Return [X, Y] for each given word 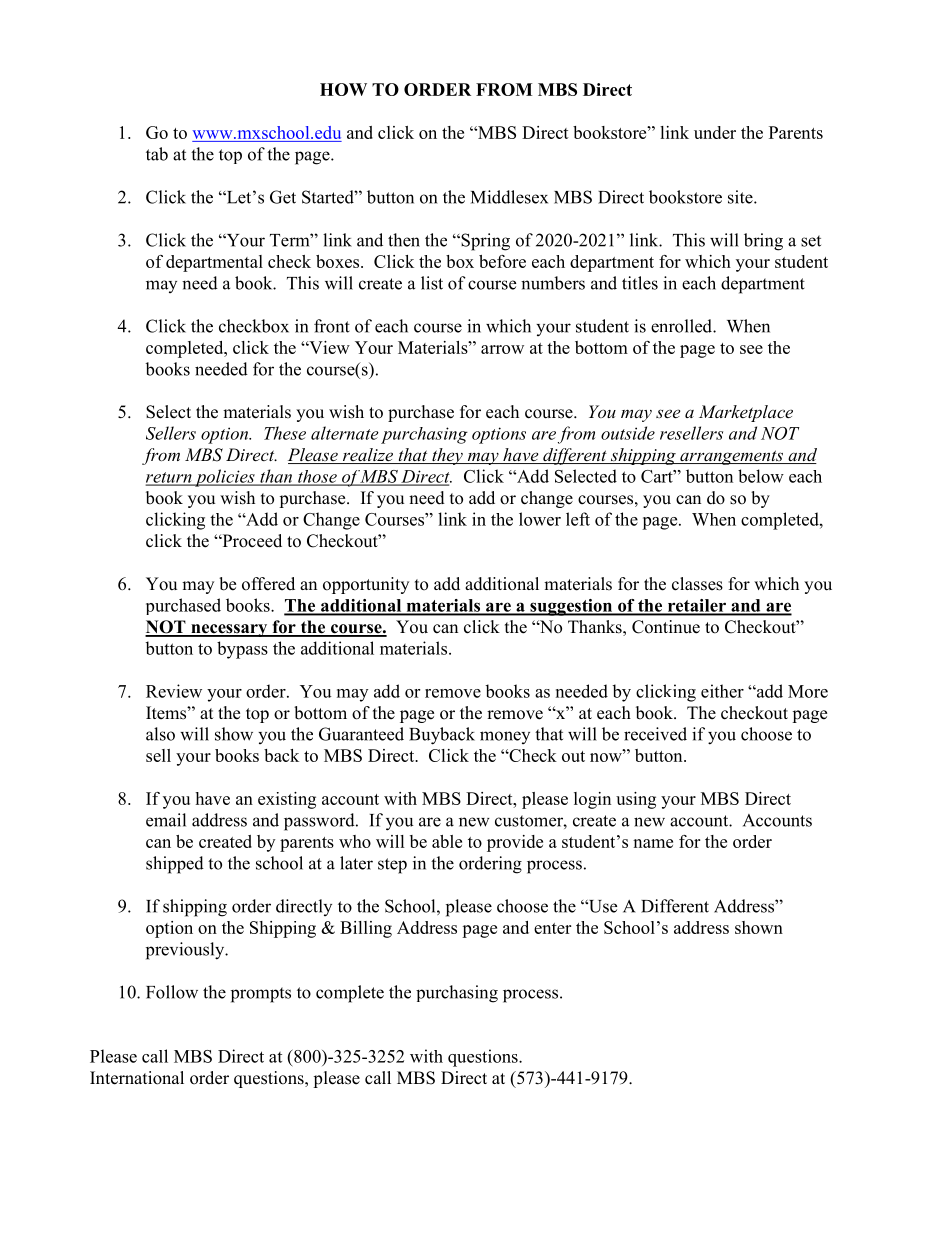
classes [697, 584]
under [715, 132]
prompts [261, 995]
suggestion [571, 607]
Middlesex [509, 197]
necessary [229, 630]
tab [157, 154]
